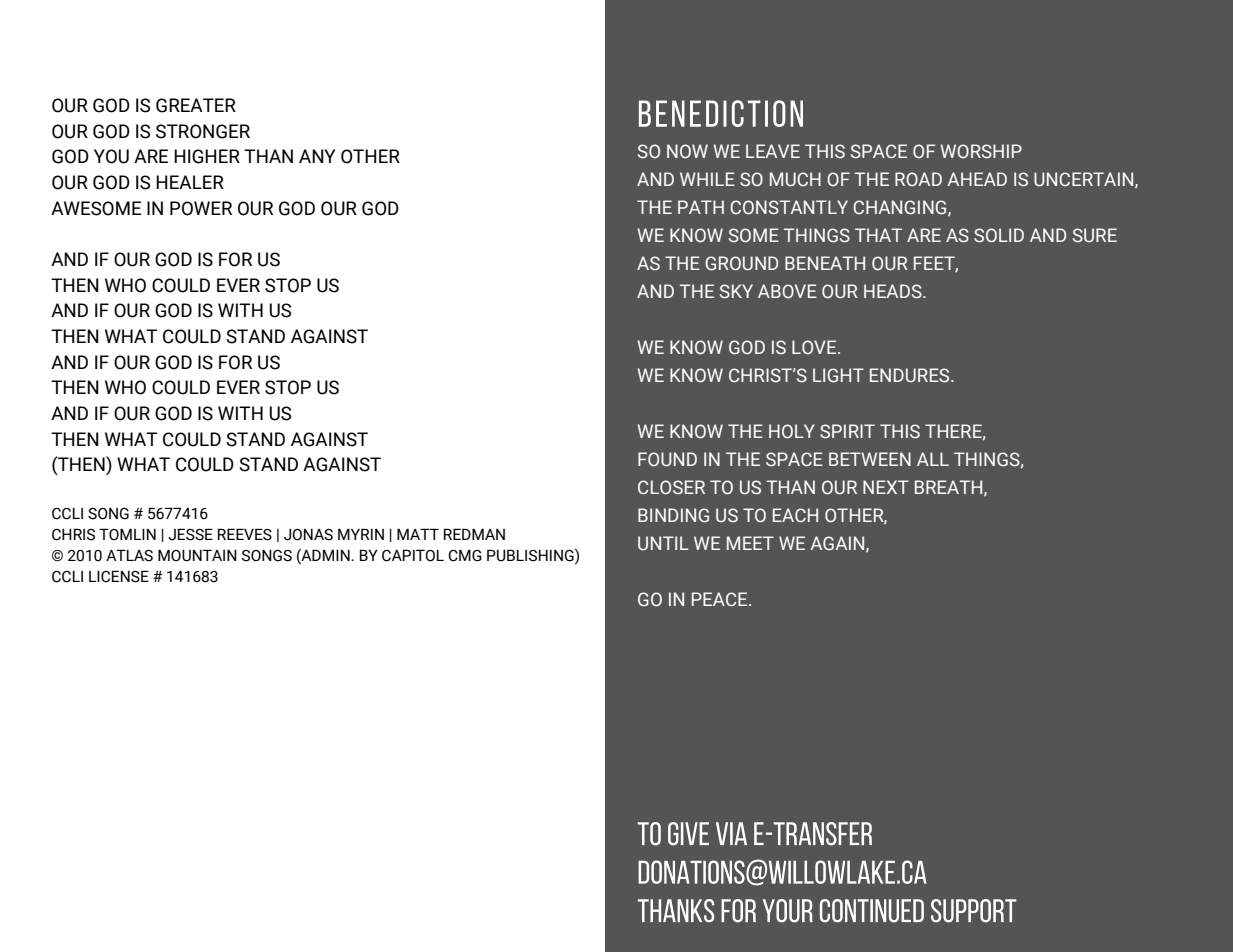 Image resolution: width=1233 pixels, height=952 pixels. Describe the element at coordinates (201, 208) in the document. I see `POWER` at that location.
